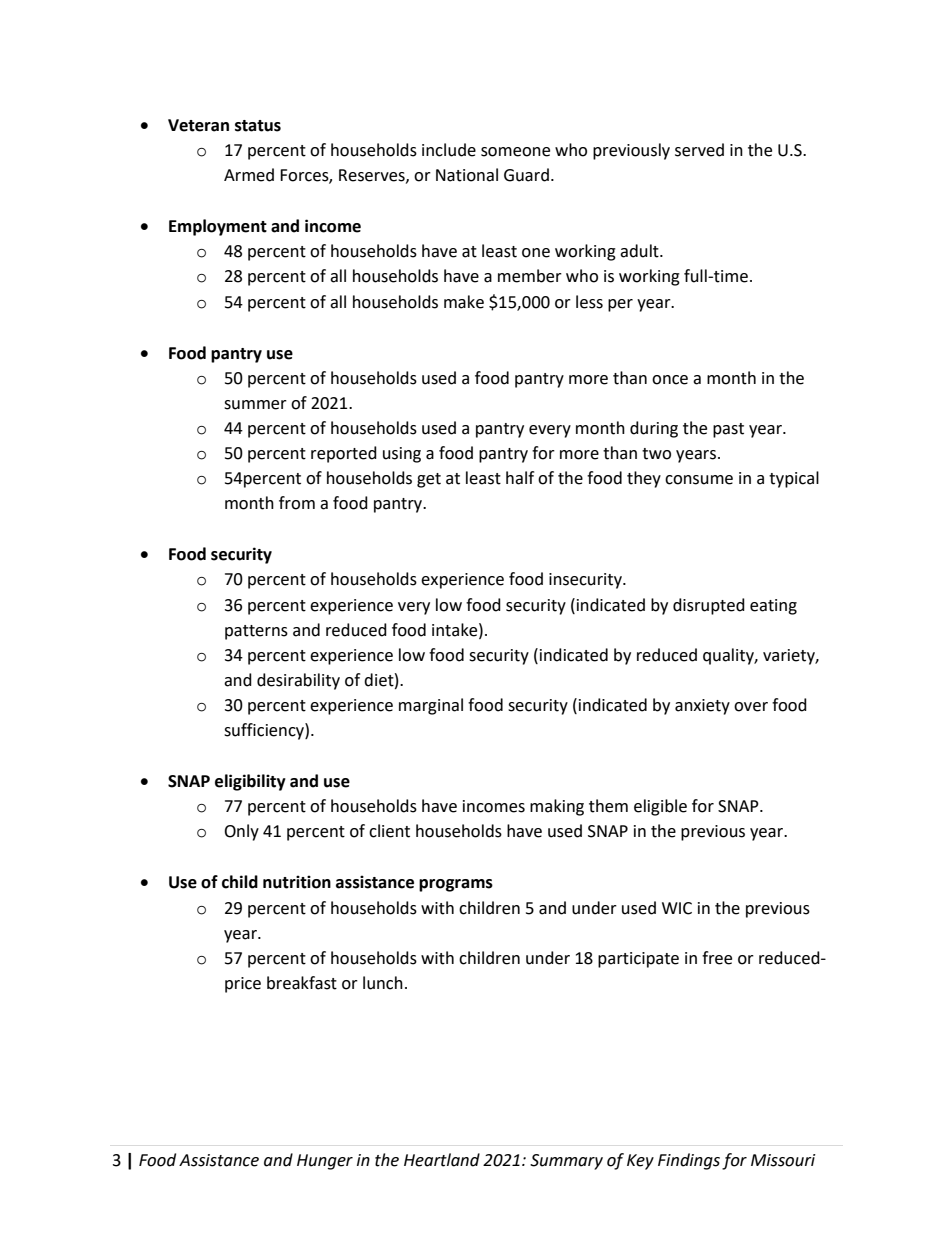 The height and width of the image is (1233, 952). What do you see at coordinates (699, 150) in the image?
I see `served` at bounding box center [699, 150].
